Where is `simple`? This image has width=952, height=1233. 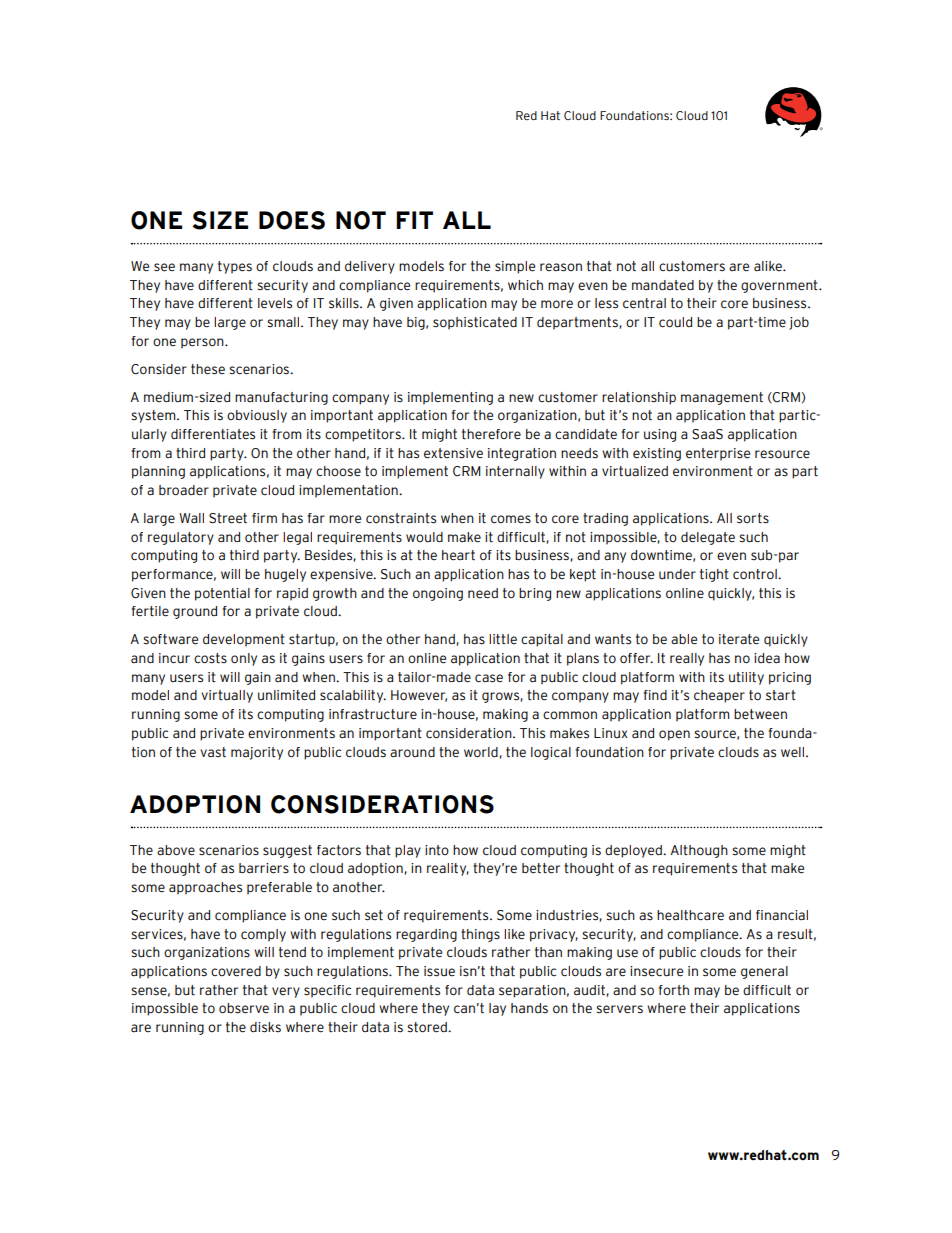
simple is located at coordinates (515, 267).
